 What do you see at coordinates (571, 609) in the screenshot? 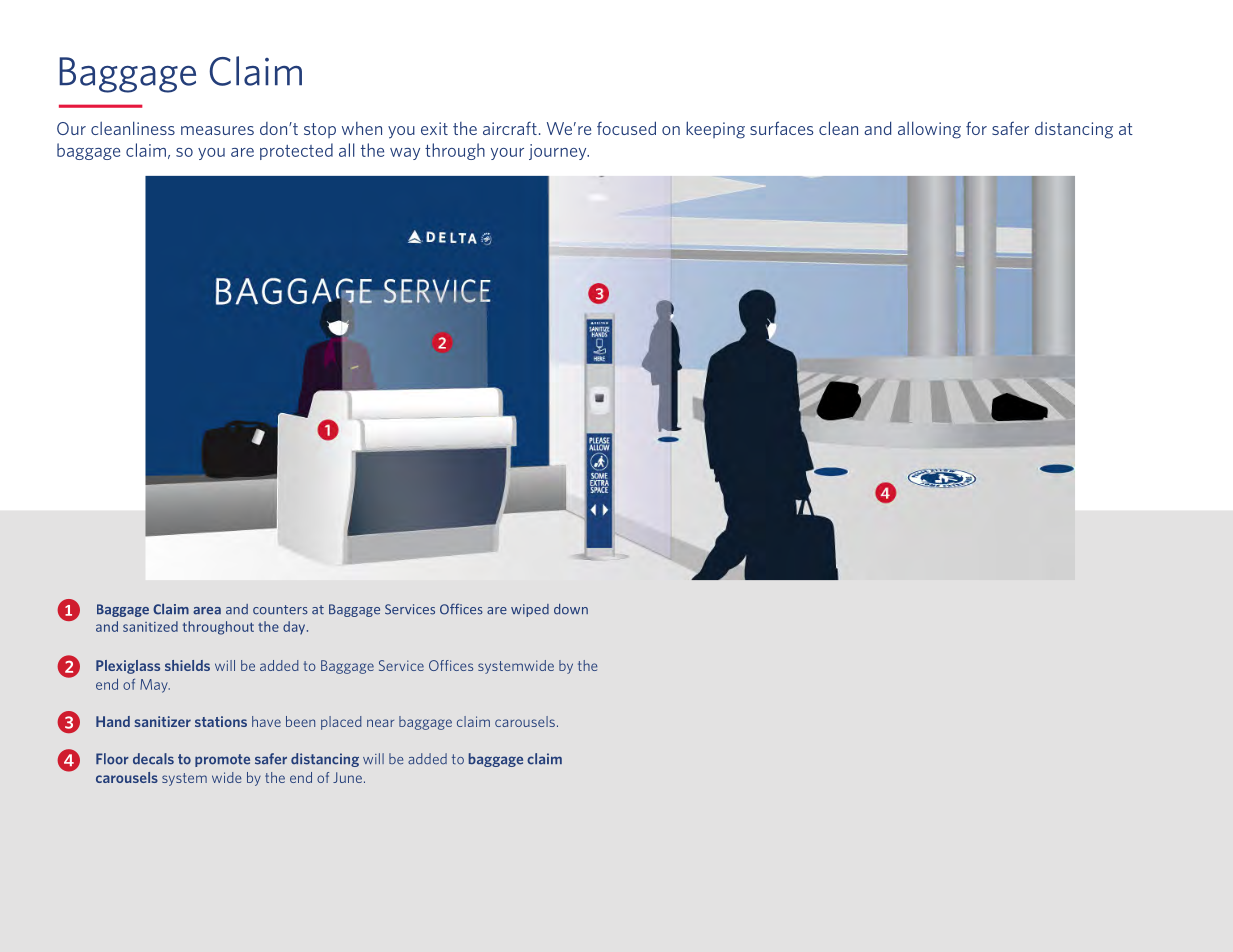
I see `down` at bounding box center [571, 609].
